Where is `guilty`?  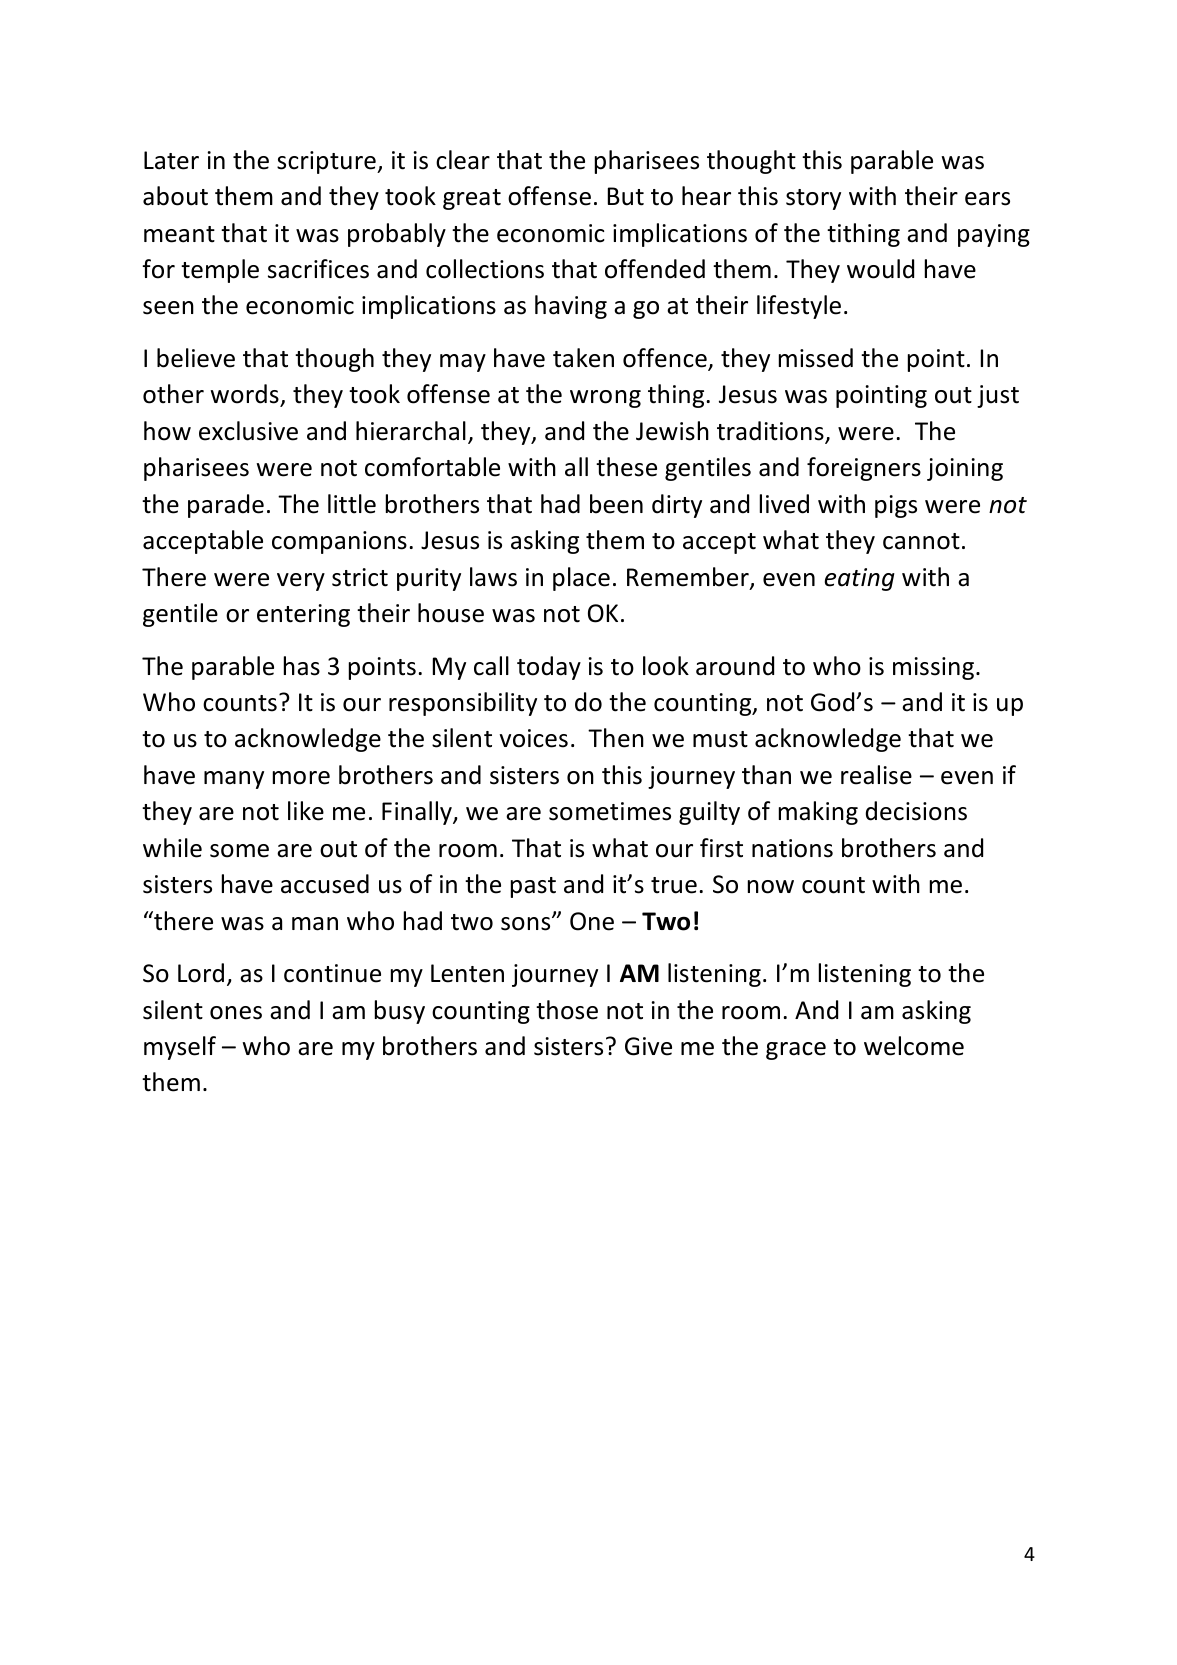 guilty is located at coordinates (709, 813).
